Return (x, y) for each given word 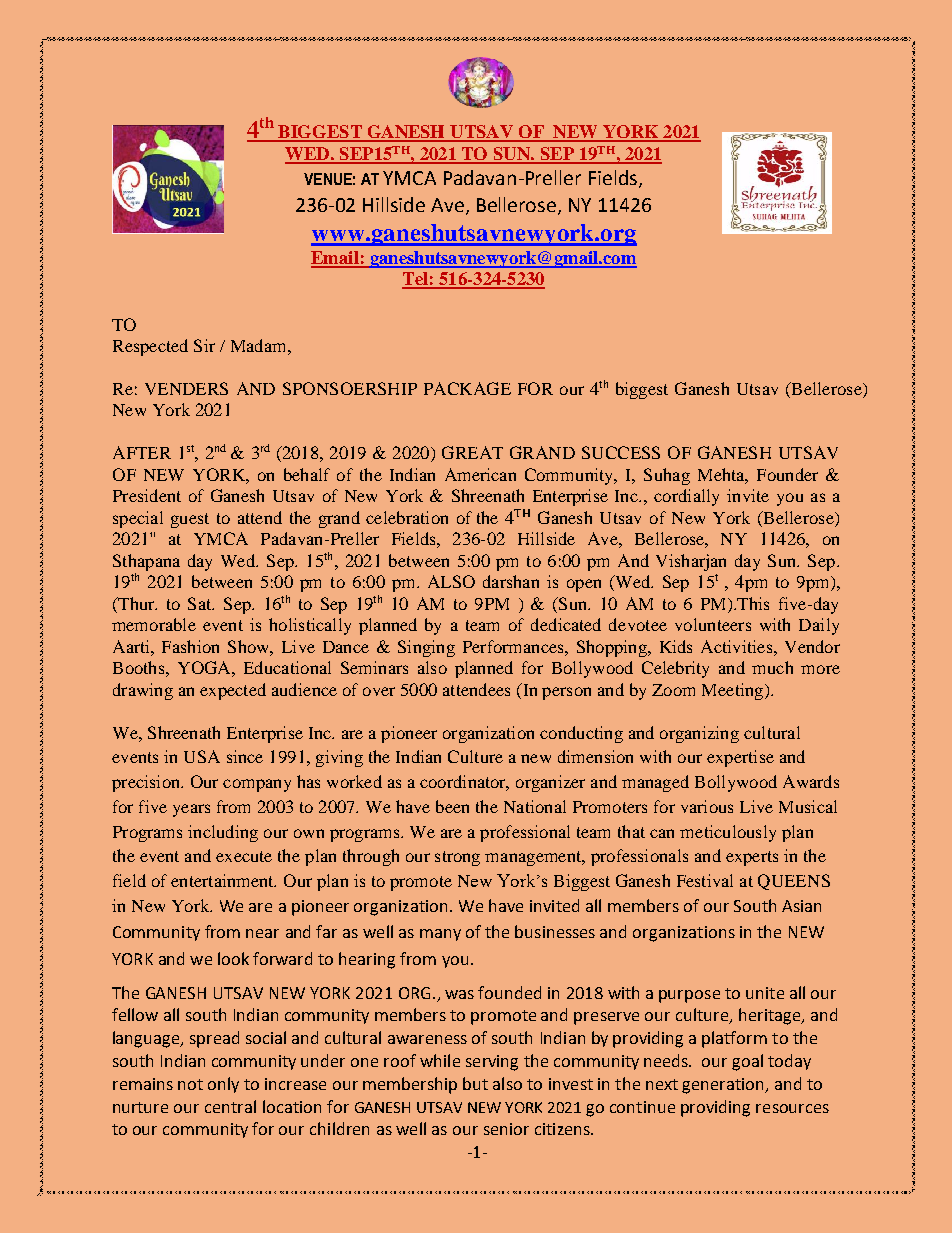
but (475, 1083)
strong (457, 858)
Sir (204, 345)
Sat (201, 603)
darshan (511, 581)
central (230, 1106)
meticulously (728, 833)
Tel (416, 280)
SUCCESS (621, 452)
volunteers (713, 624)
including (223, 833)
